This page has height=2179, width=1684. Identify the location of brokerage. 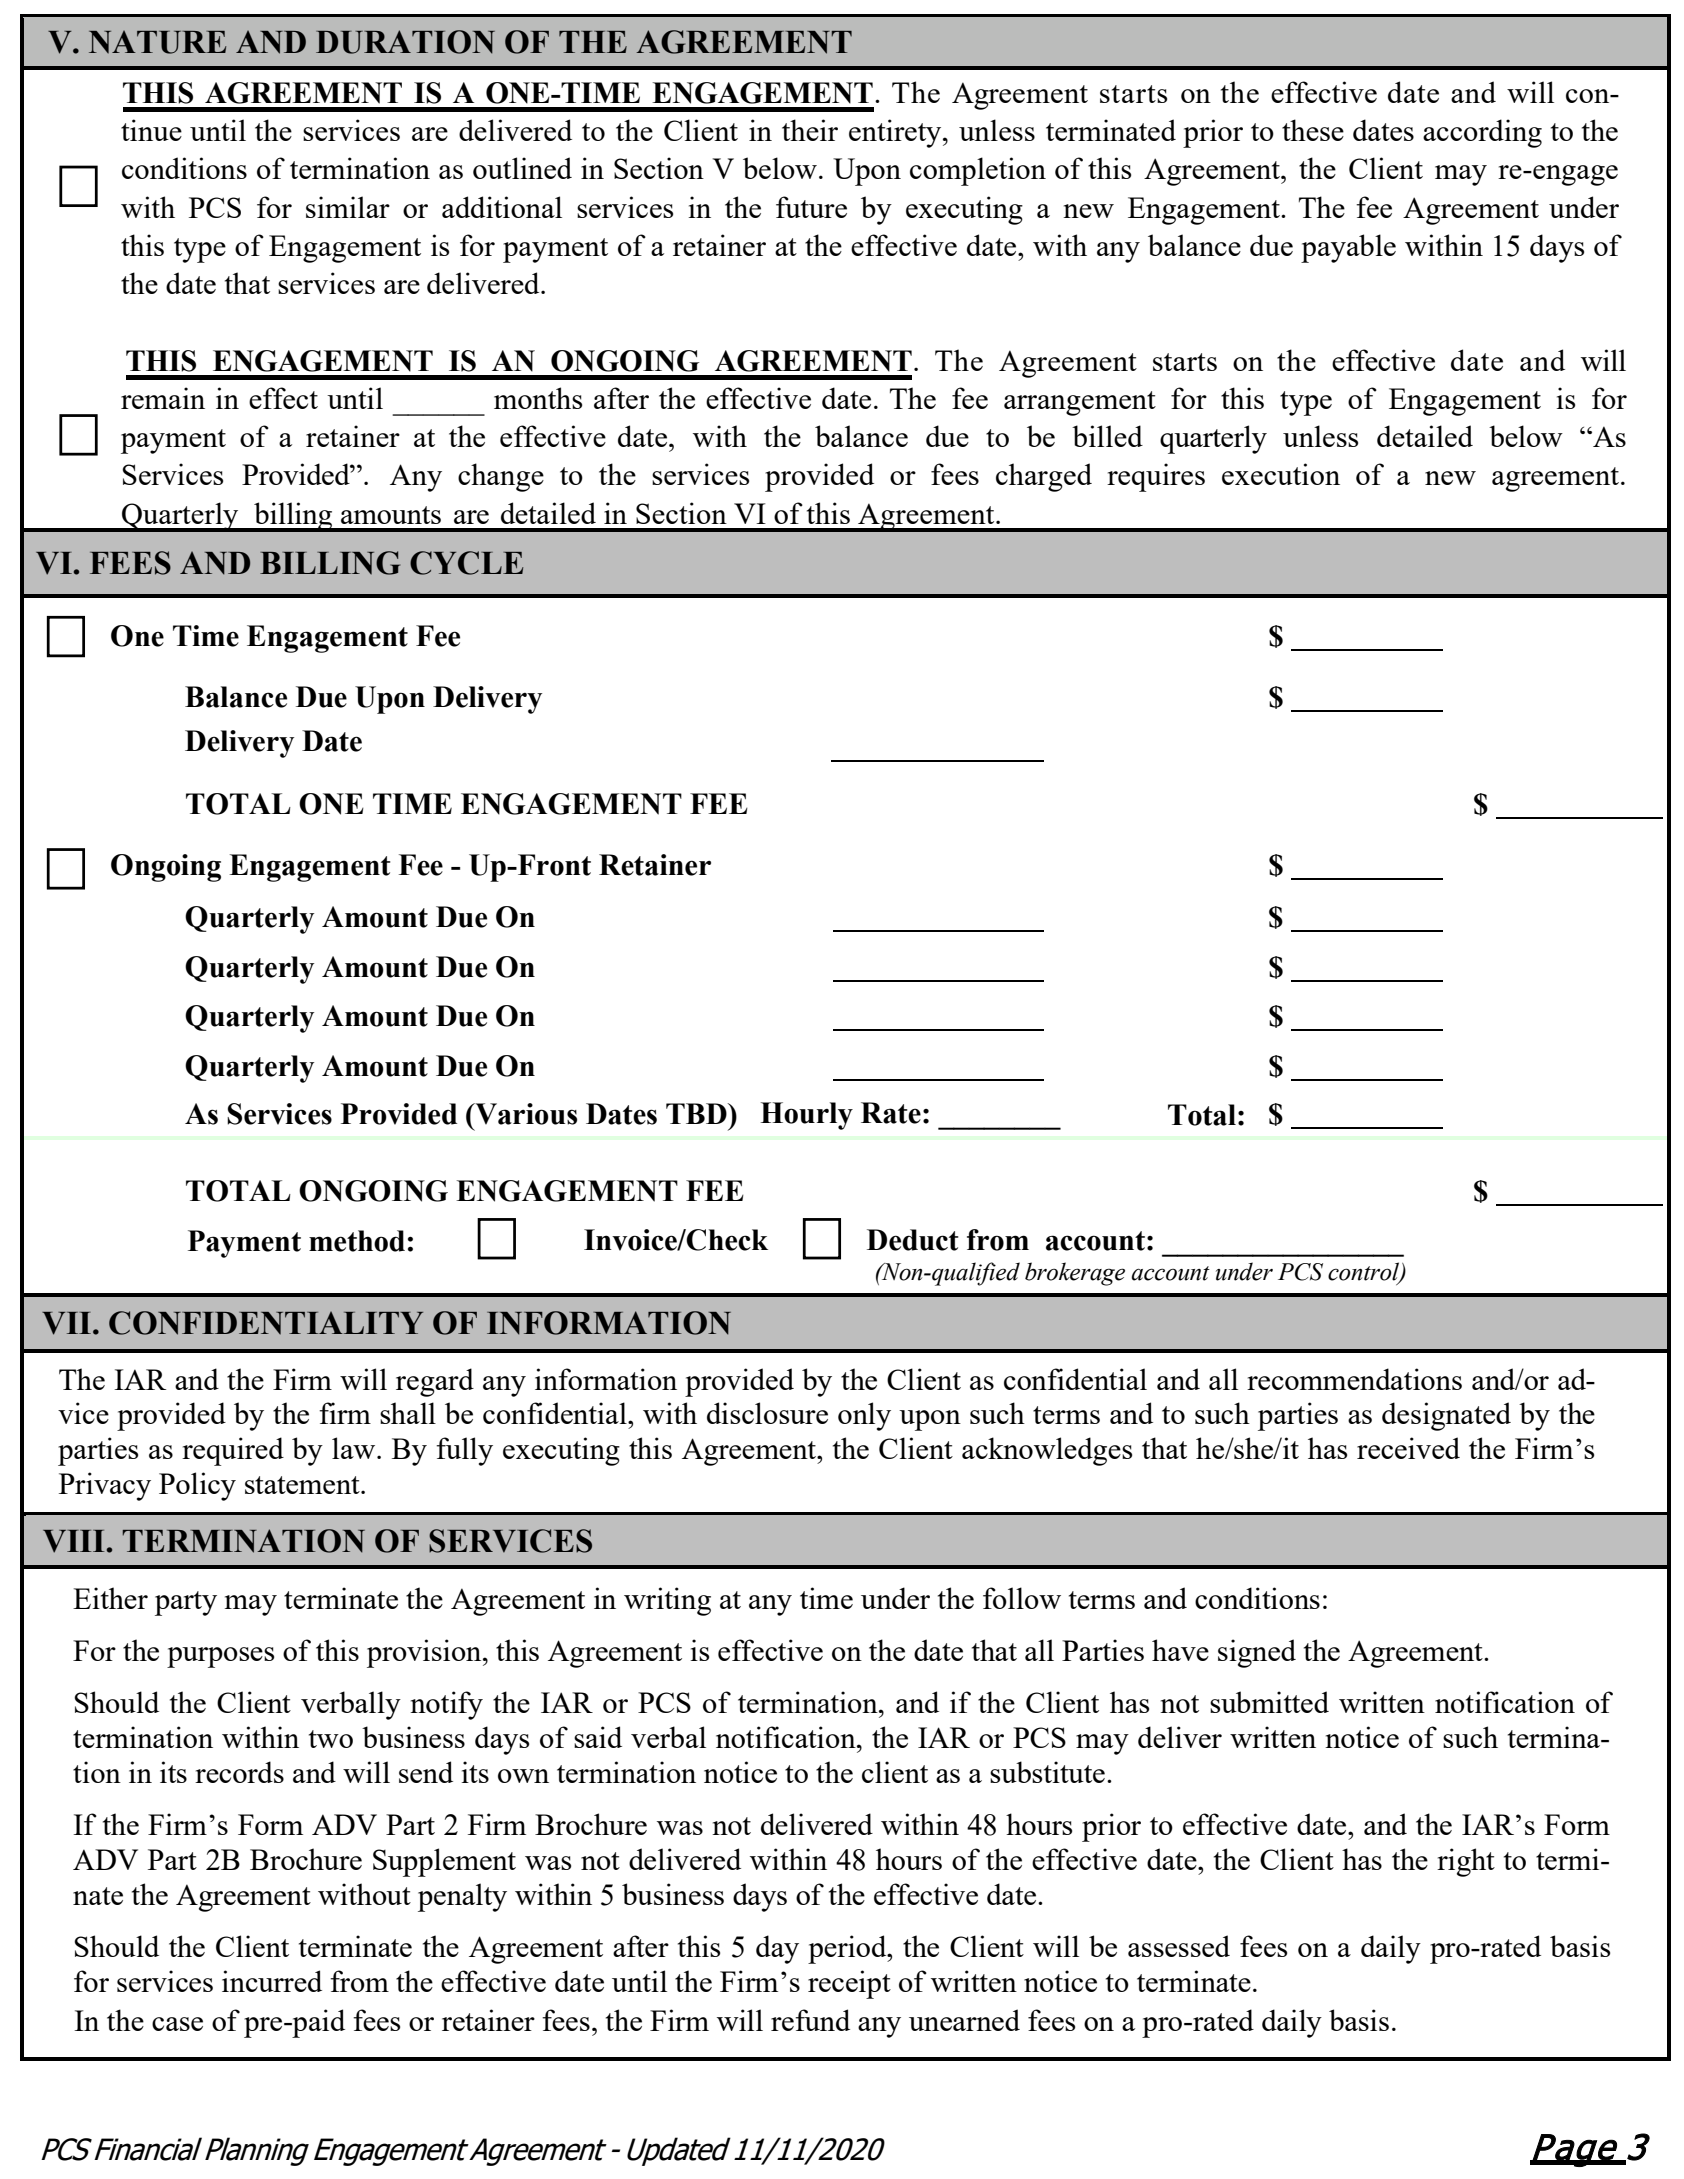
(1075, 1274).
